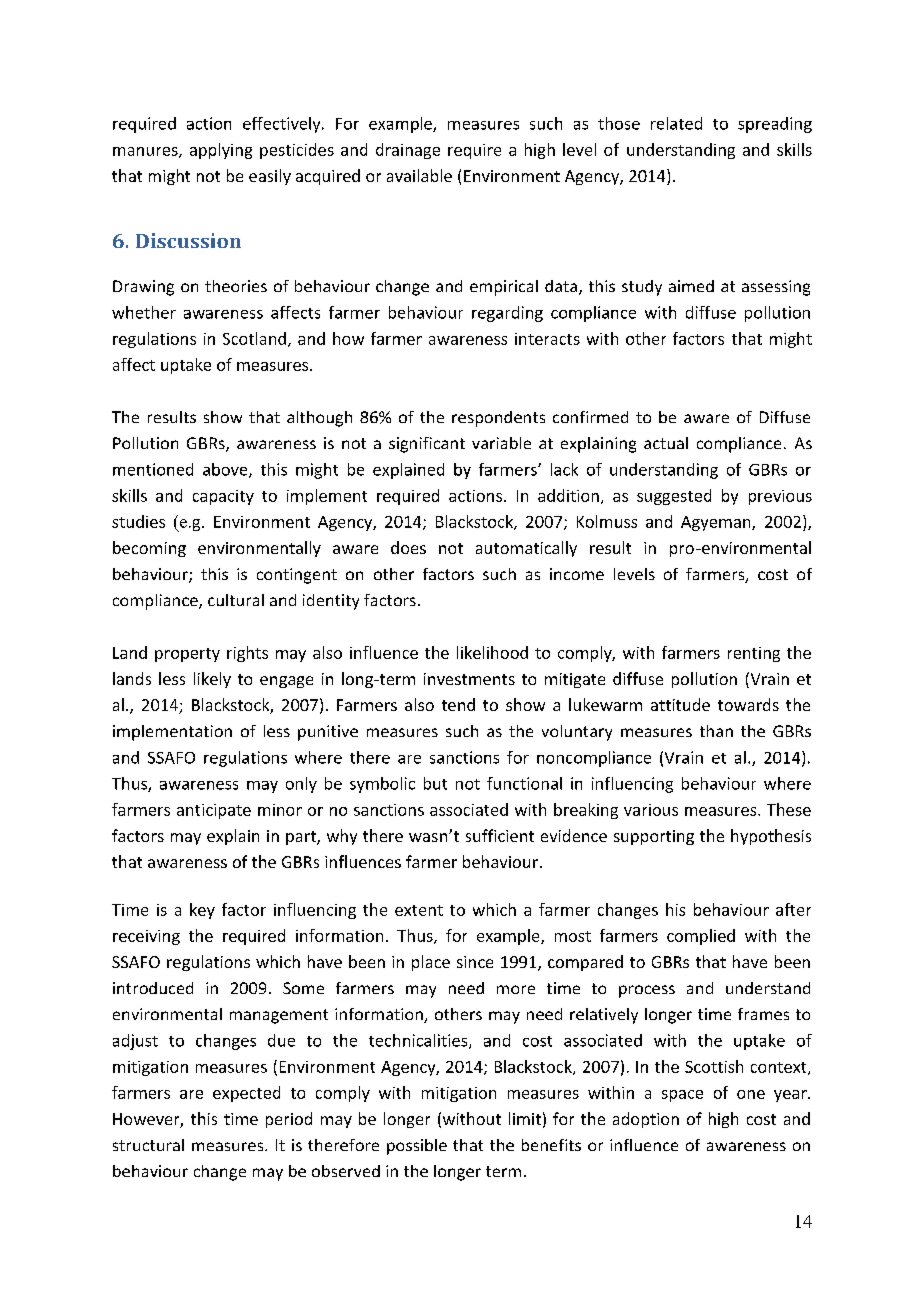 This screenshot has width=924, height=1308. What do you see at coordinates (221, 151) in the screenshot?
I see `applying` at bounding box center [221, 151].
